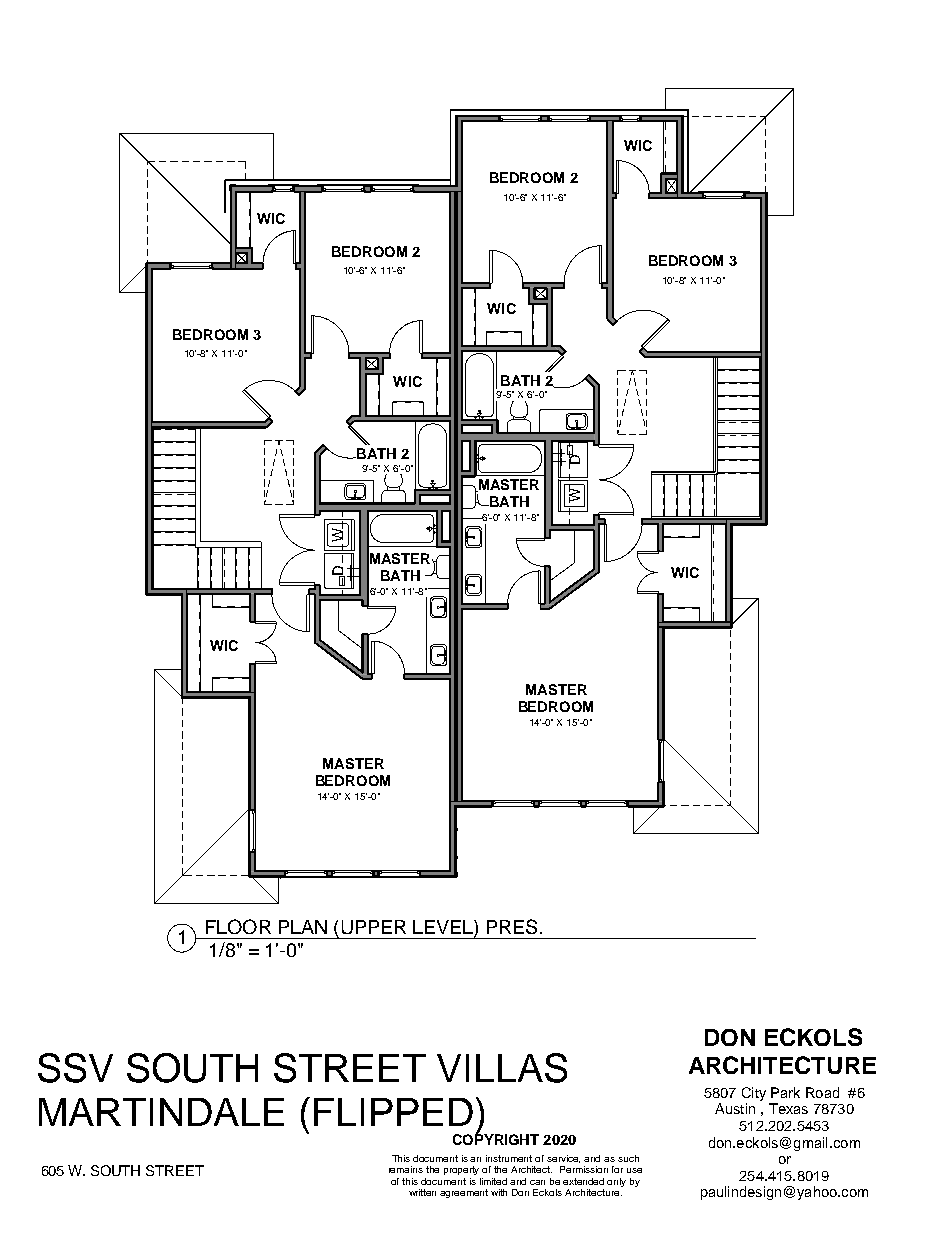 The image size is (952, 1233). I want to click on MARTINDALE, so click(161, 1112).
